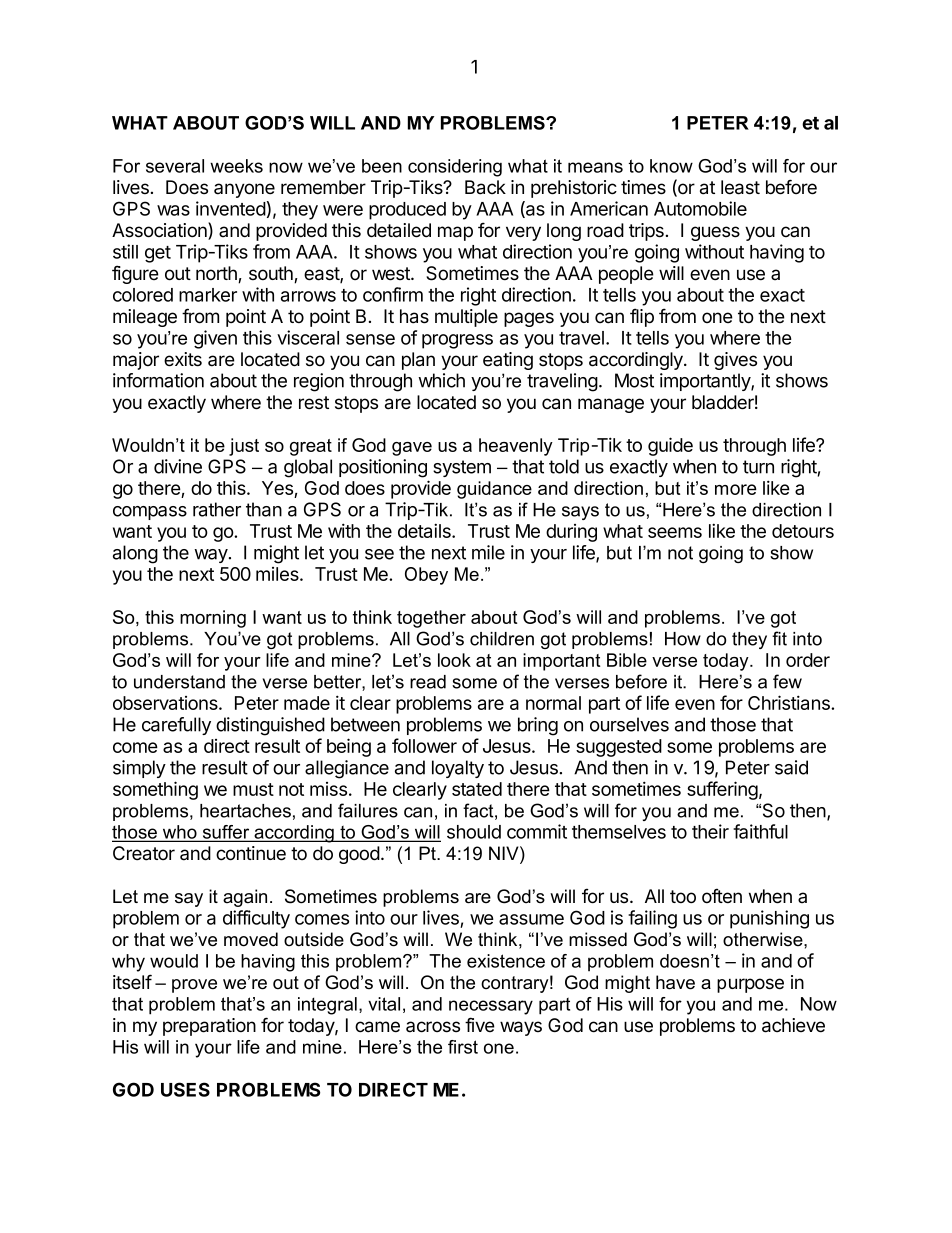 This screenshot has width=952, height=1233. I want to click on just, so click(244, 447).
